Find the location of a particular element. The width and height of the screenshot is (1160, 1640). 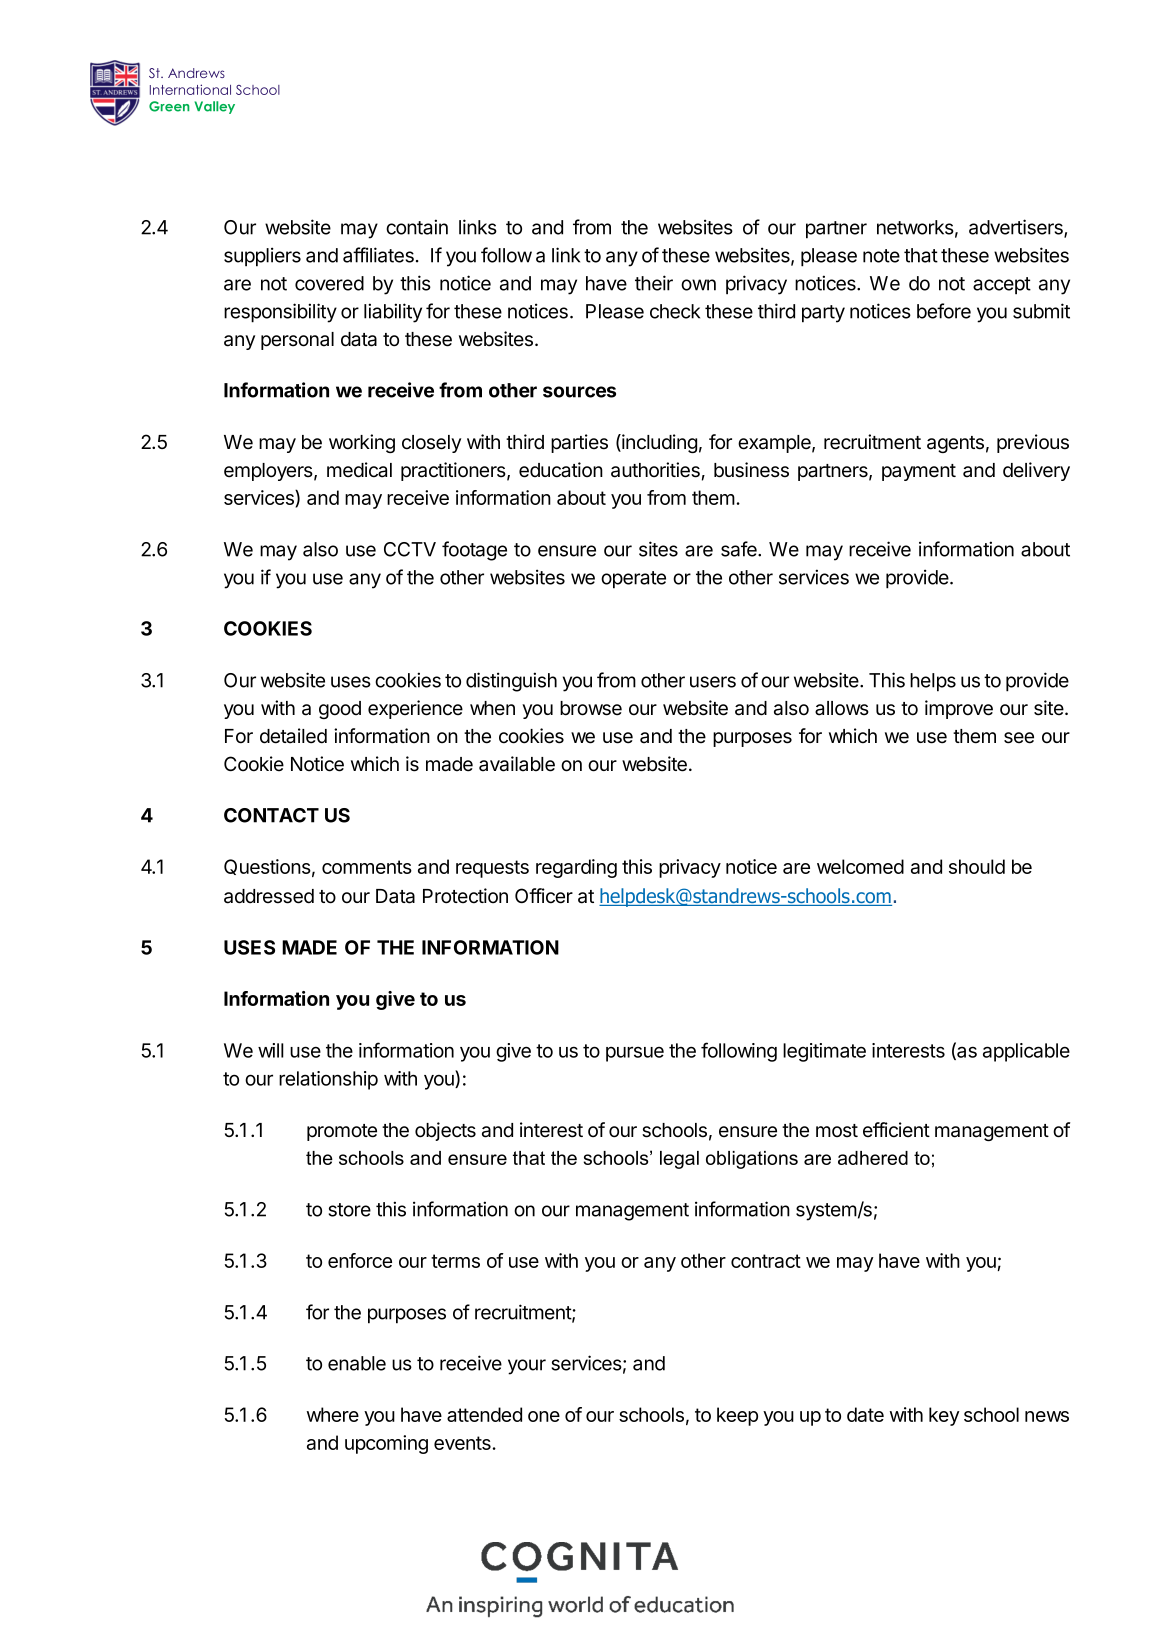

payment is located at coordinates (919, 472).
